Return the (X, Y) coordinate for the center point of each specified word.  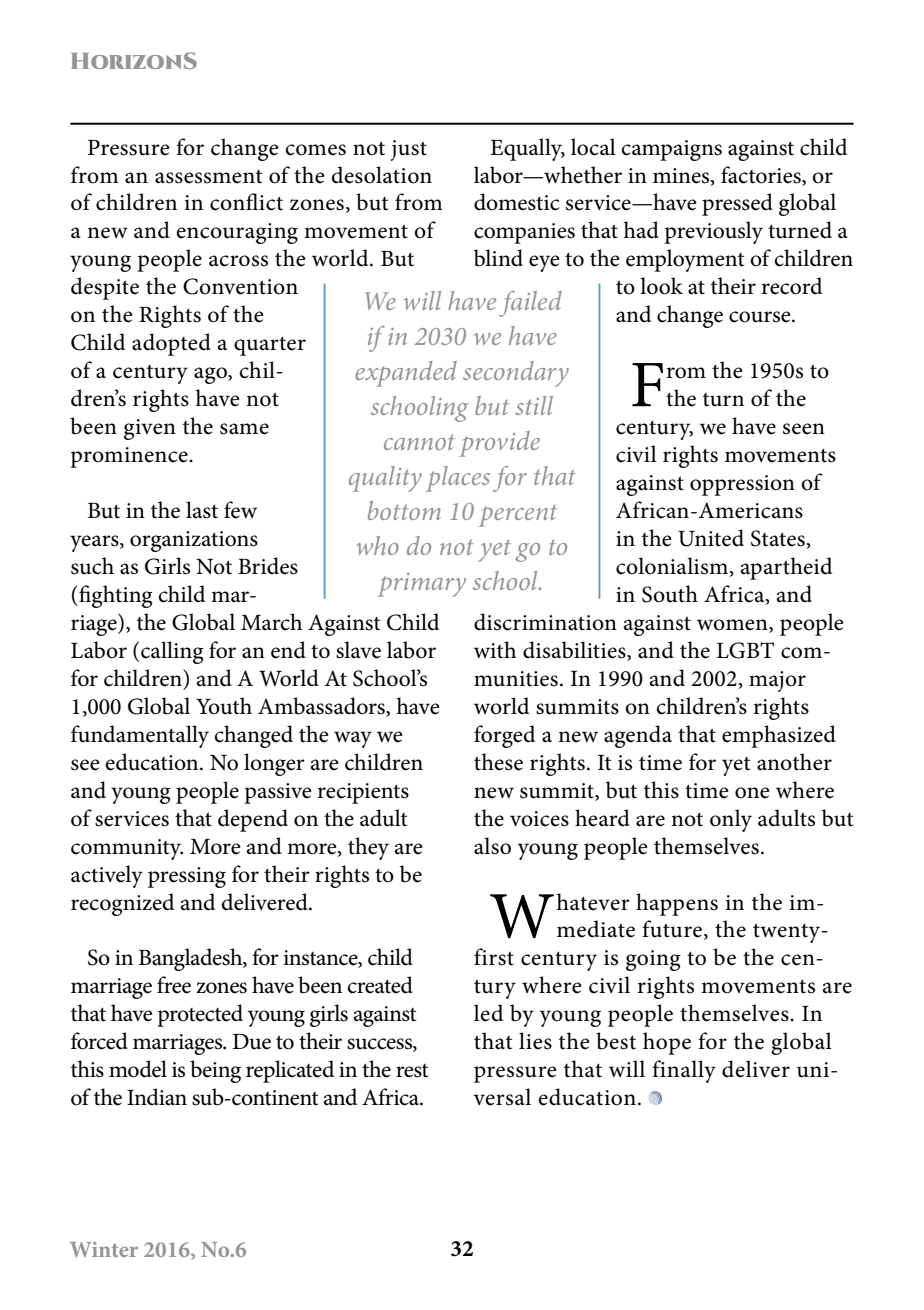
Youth (224, 706)
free (174, 985)
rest (412, 1071)
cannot (419, 442)
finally (684, 1071)
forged (504, 736)
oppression (742, 485)
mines (682, 176)
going (653, 960)
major (777, 681)
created (380, 985)
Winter (104, 1249)
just (409, 150)
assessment (208, 177)
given (150, 429)
